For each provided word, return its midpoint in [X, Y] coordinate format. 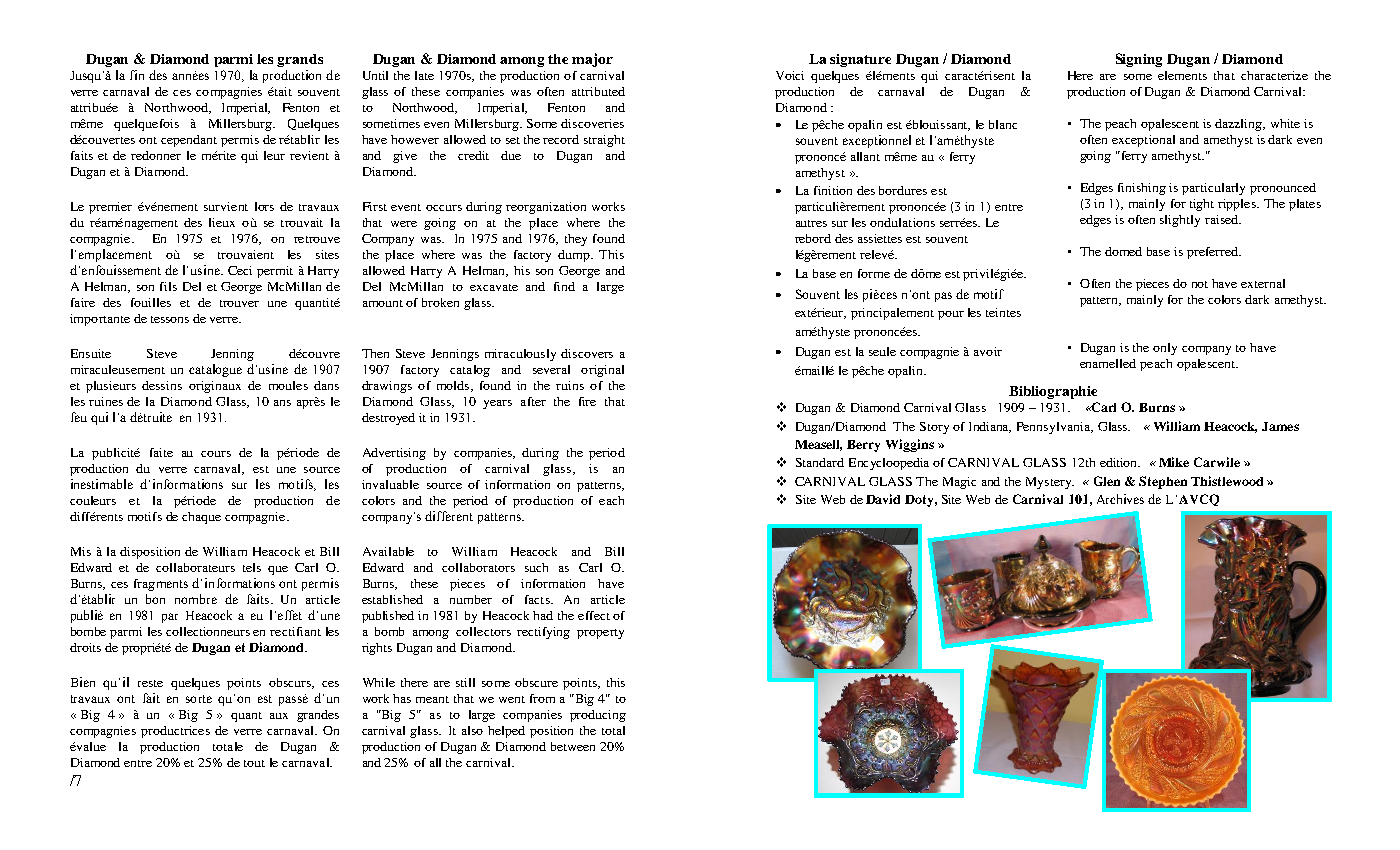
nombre [196, 599]
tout [254, 763]
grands [300, 60]
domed [1123, 251]
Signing [1139, 60]
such [536, 567]
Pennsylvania [1055, 428]
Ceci [240, 270]
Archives [1120, 499]
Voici [790, 75]
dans [326, 385]
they [576, 240]
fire [587, 401]
